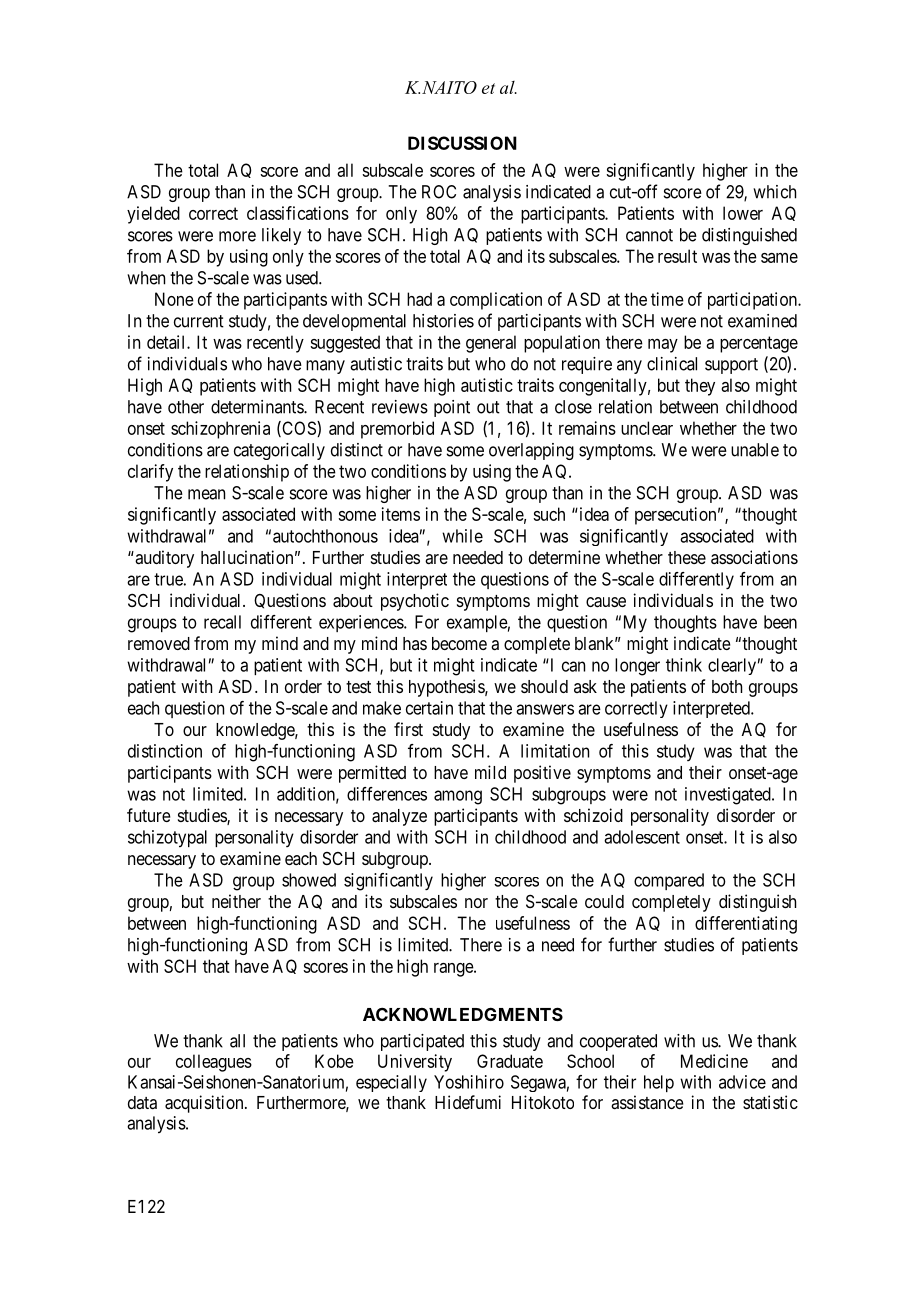 This screenshot has width=924, height=1307. I want to click on lower, so click(743, 213).
